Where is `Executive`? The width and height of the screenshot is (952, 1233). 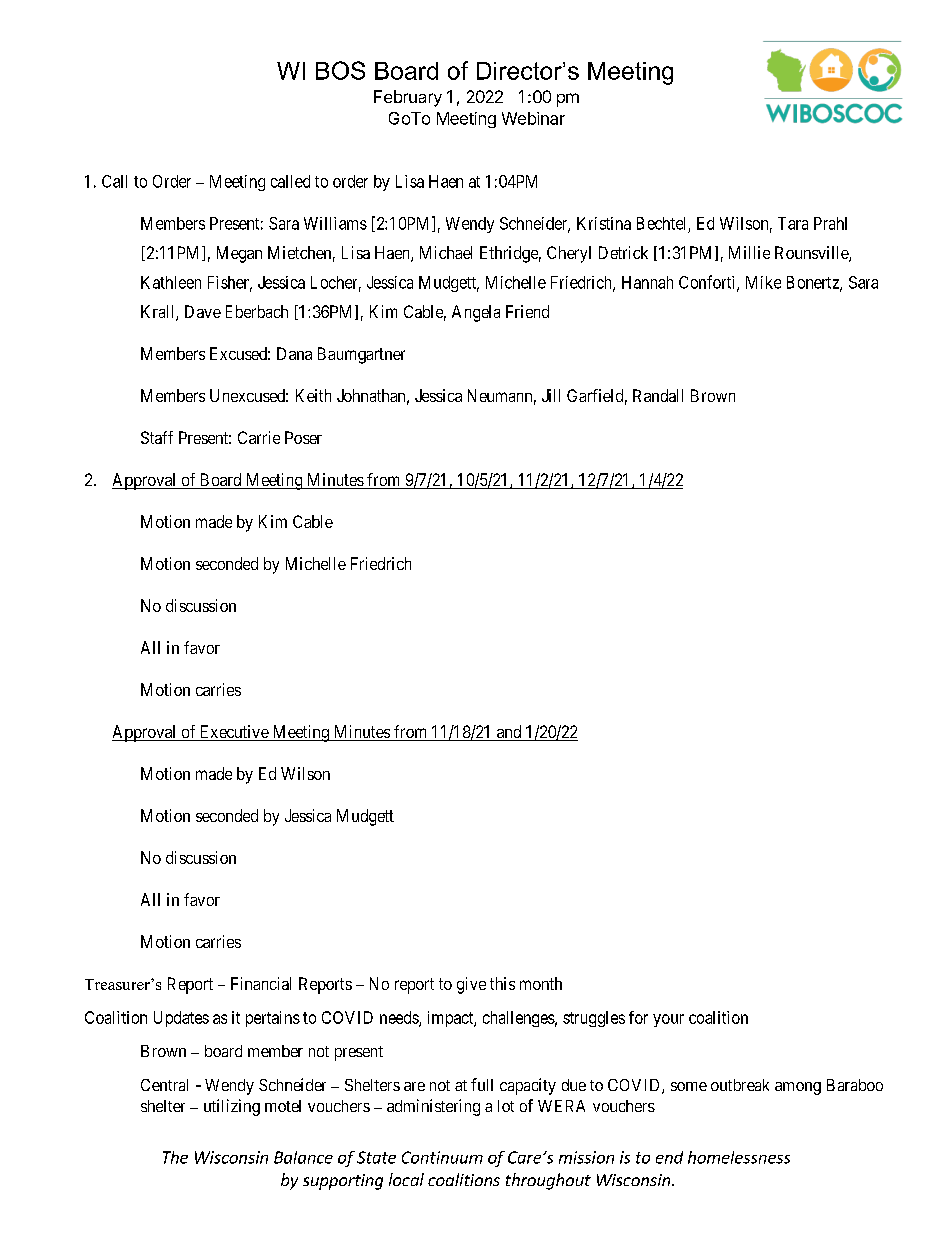 Executive is located at coordinates (234, 733).
